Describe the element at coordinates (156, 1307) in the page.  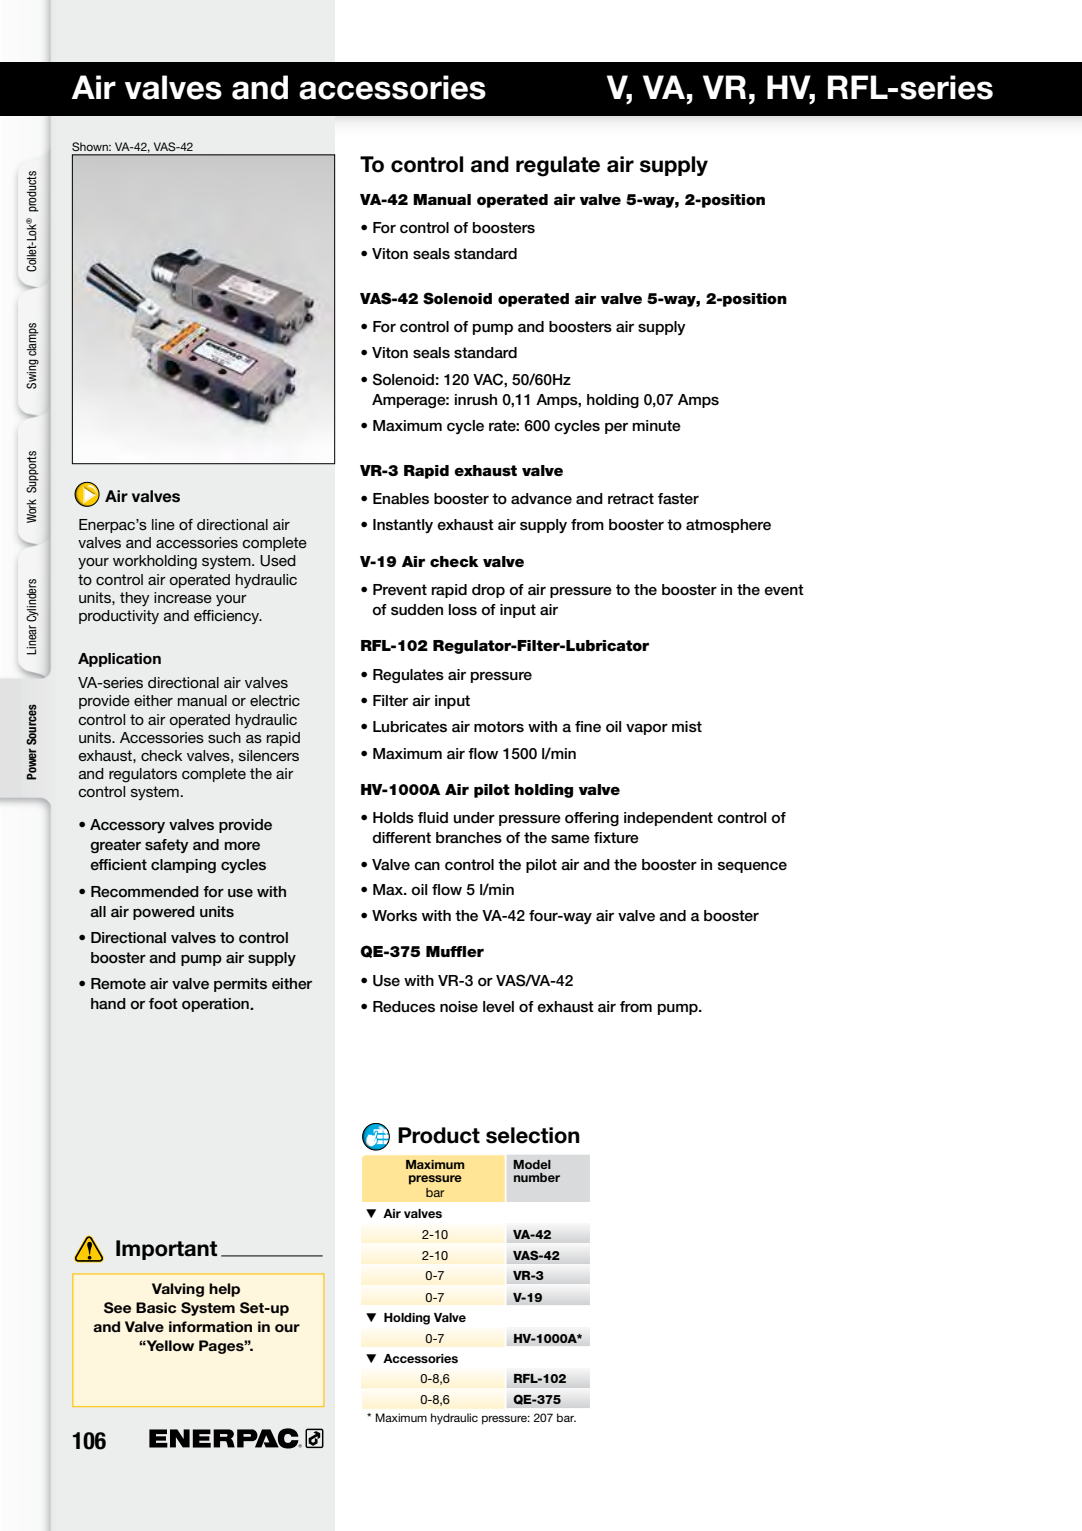
I see `Basic` at that location.
